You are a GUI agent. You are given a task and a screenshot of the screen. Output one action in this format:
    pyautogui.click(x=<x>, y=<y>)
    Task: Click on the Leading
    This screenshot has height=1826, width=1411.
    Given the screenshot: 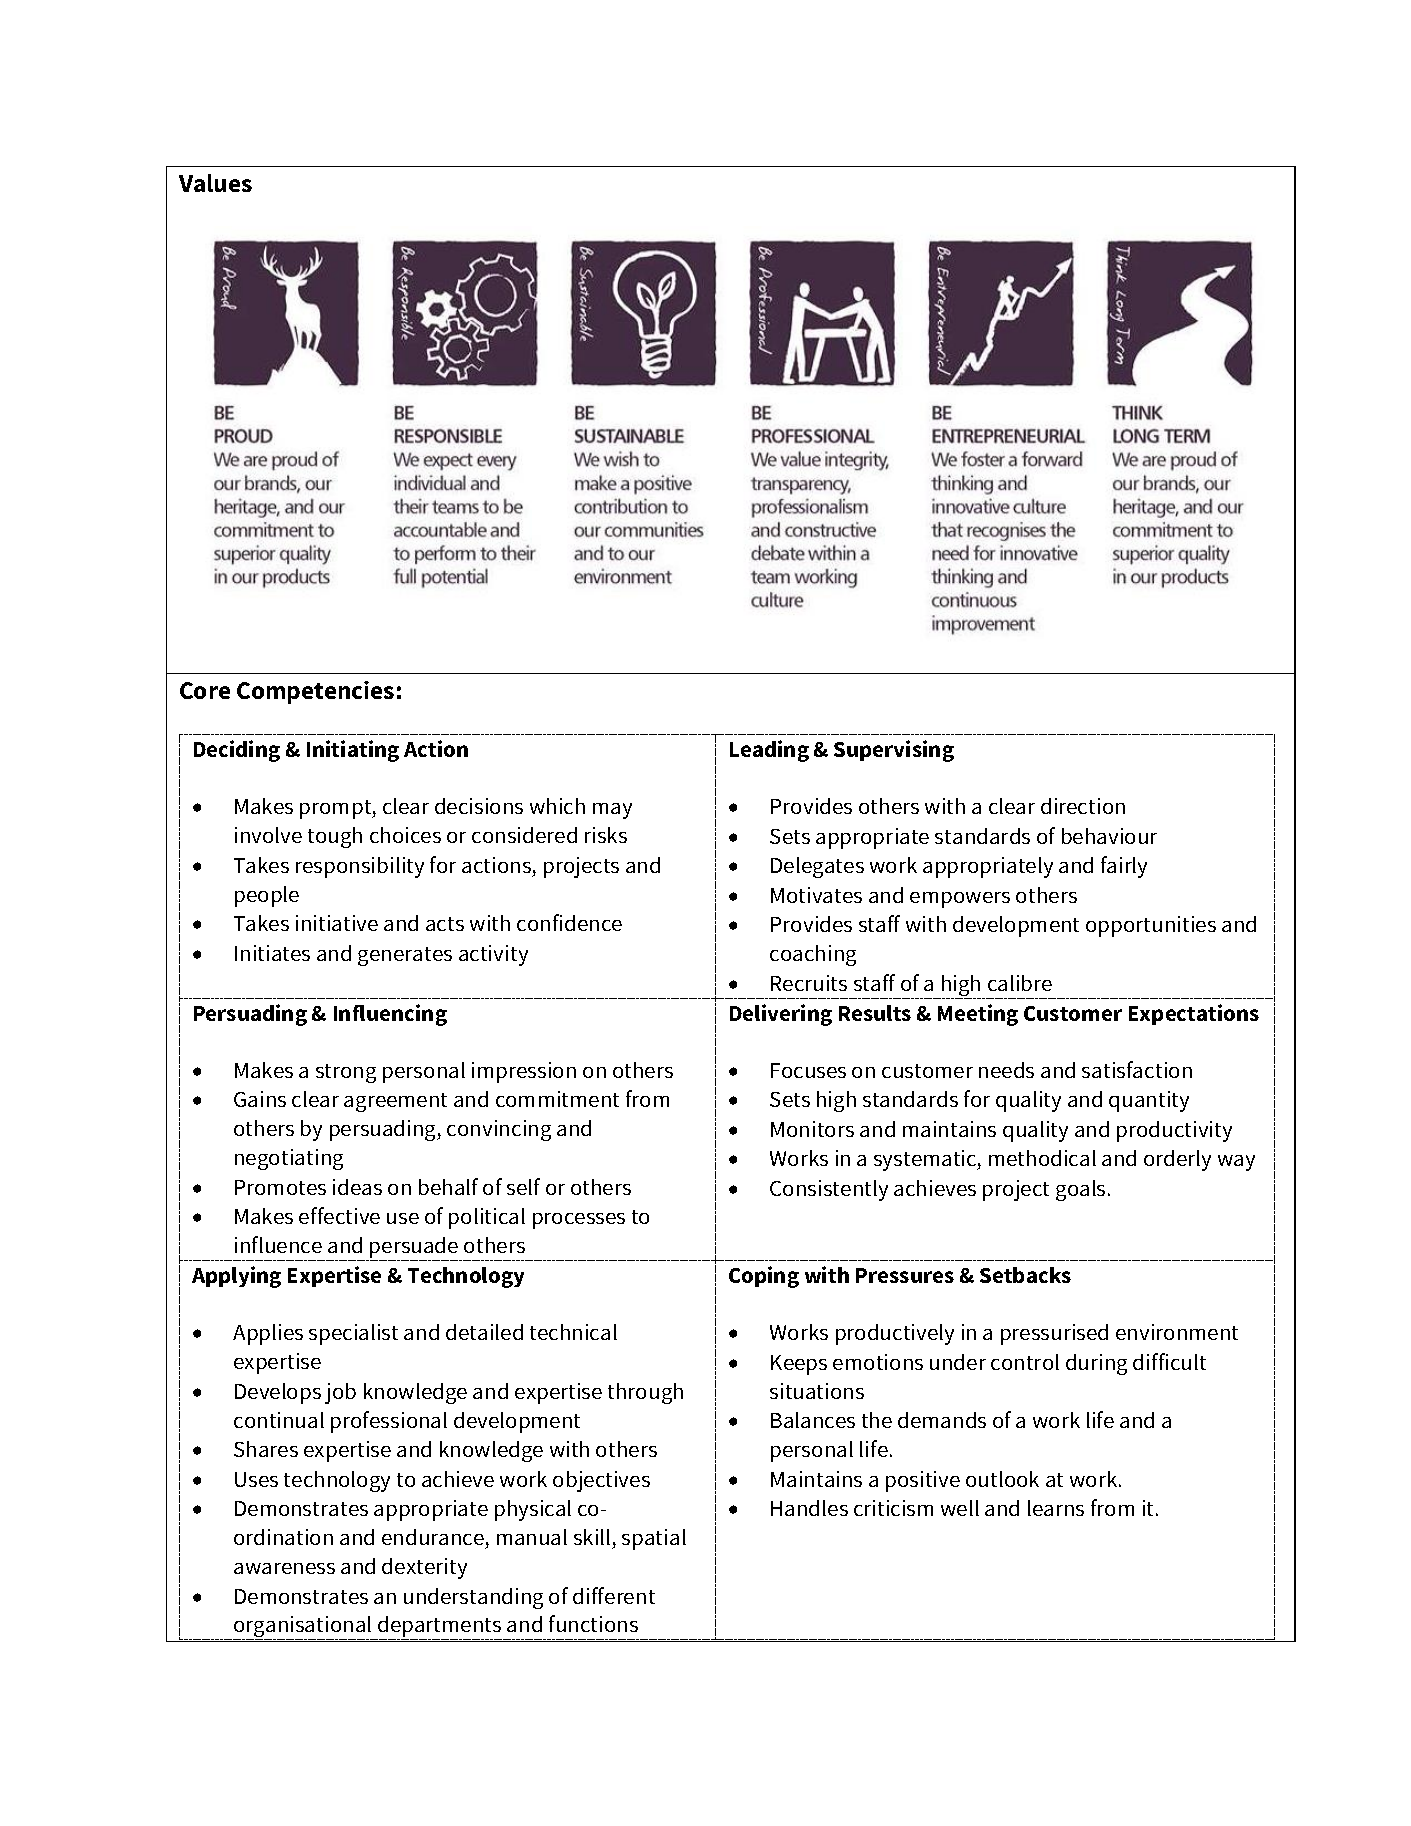 What is the action you would take?
    pyautogui.click(x=769, y=751)
